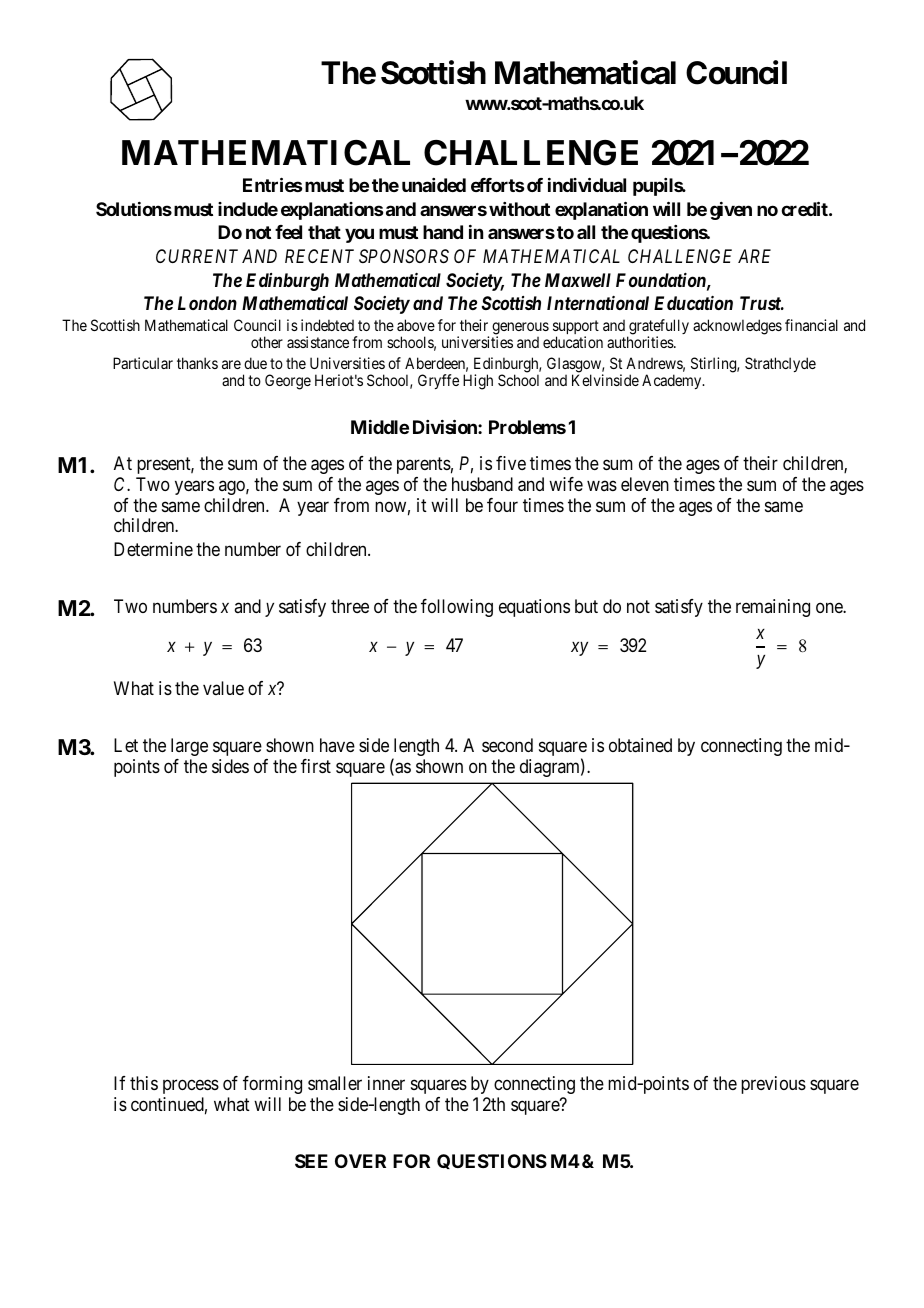  Describe the element at coordinates (153, 549) in the document. I see `Determine` at that location.
